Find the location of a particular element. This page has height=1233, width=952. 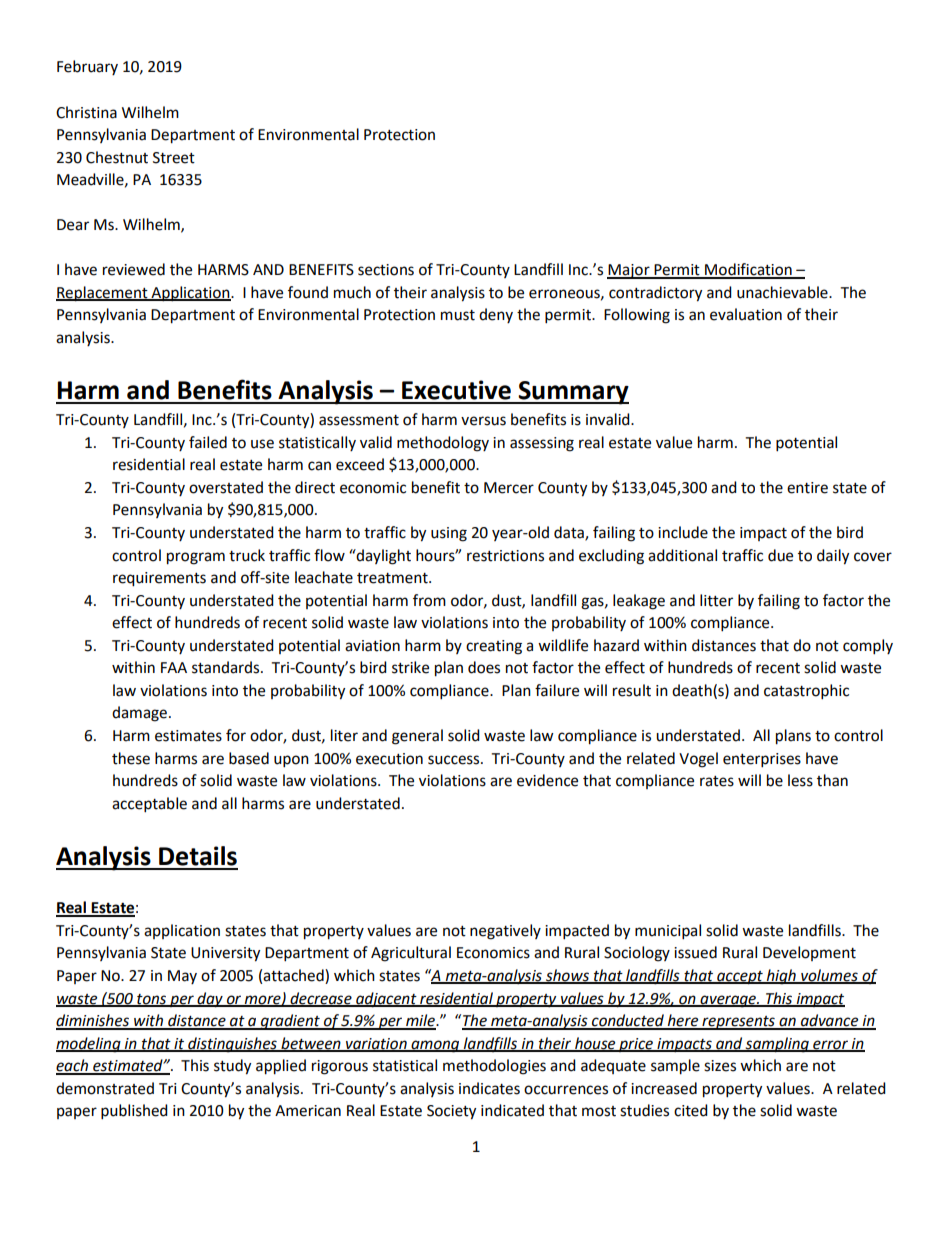

Christina is located at coordinates (86, 112).
